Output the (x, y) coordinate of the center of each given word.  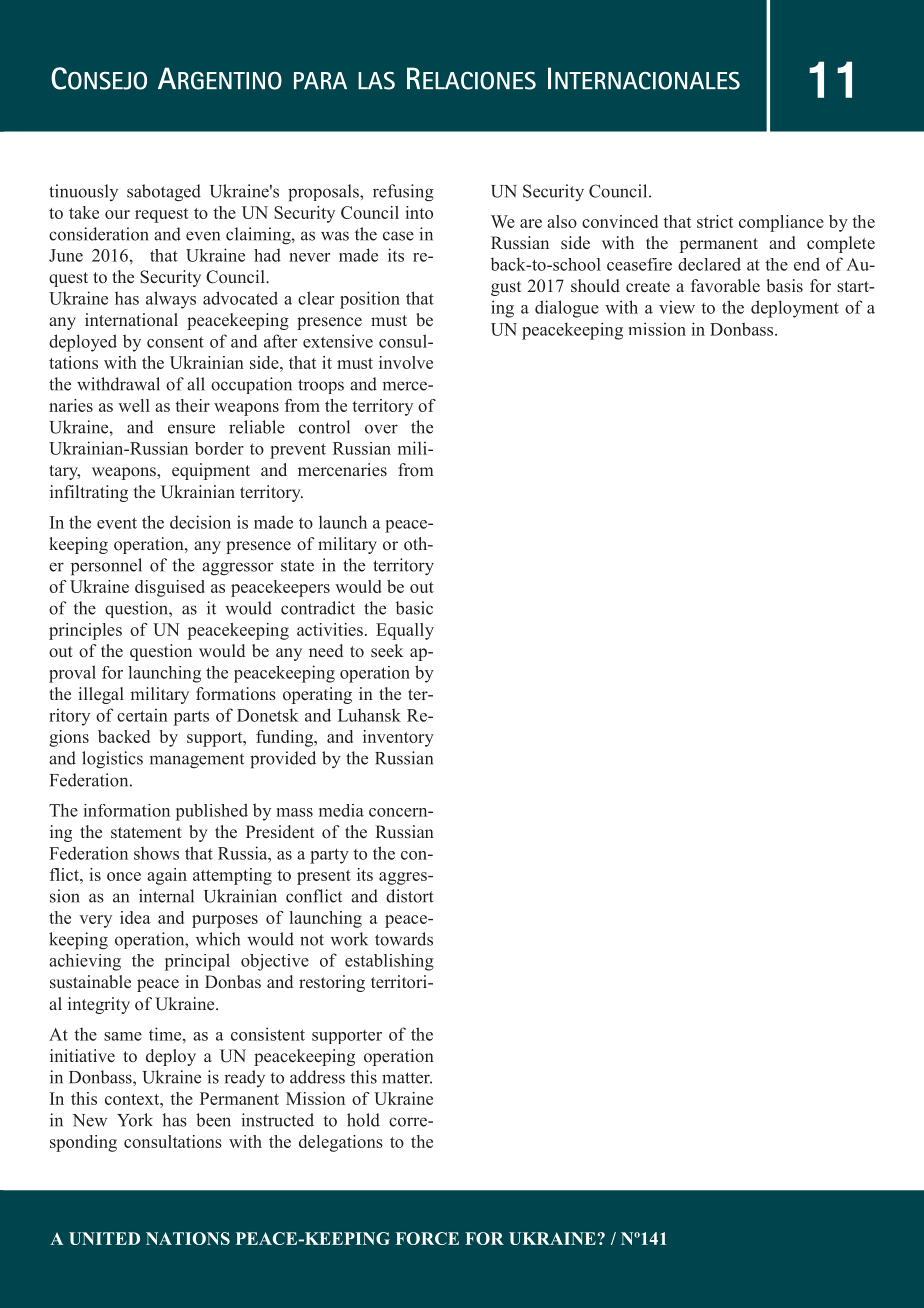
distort (410, 896)
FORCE (427, 1238)
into (419, 212)
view (677, 307)
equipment (211, 471)
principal (197, 962)
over (381, 429)
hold (363, 1120)
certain (142, 715)
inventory (398, 738)
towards (404, 939)
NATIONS (188, 1238)
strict (715, 221)
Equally (405, 631)
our (117, 214)
